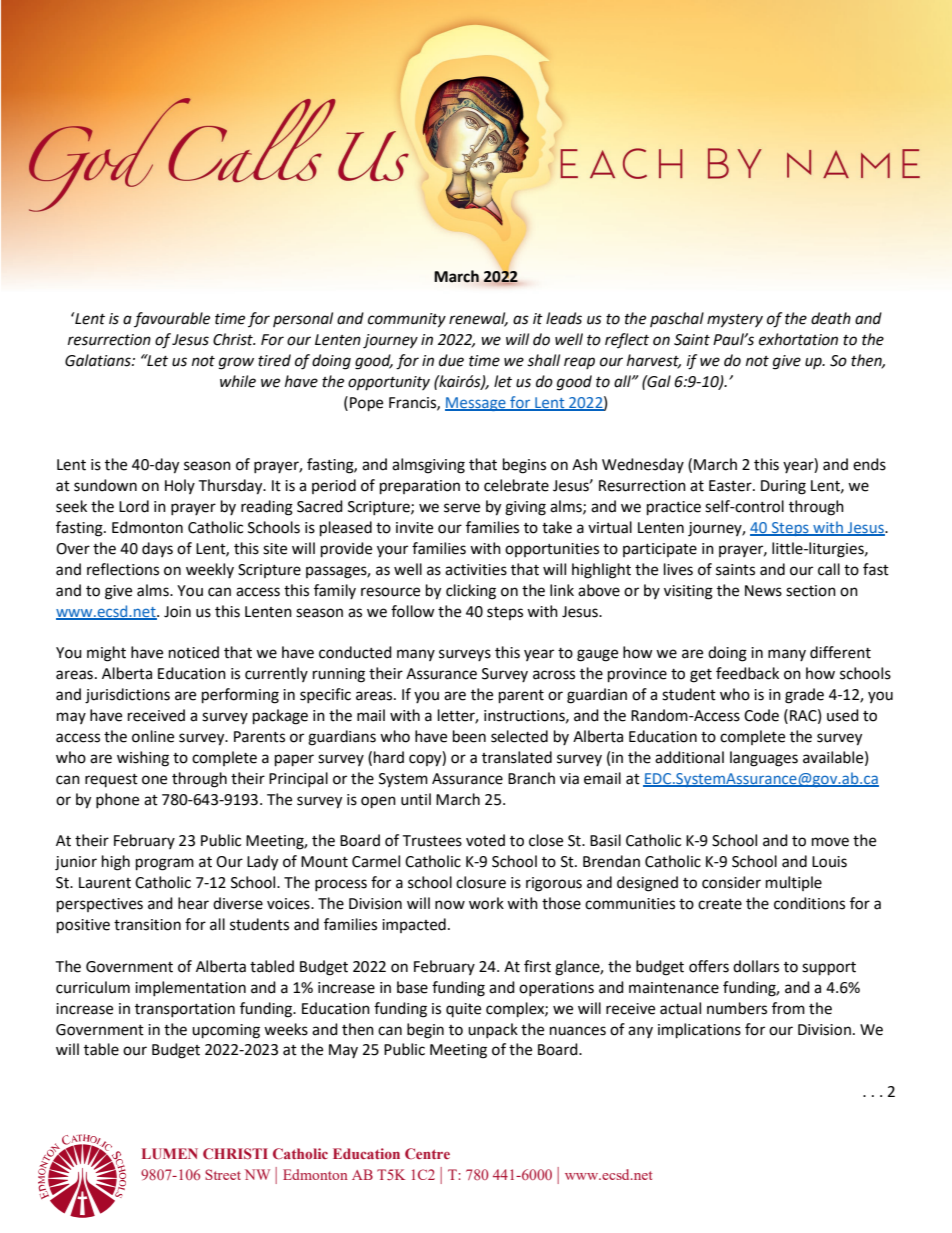  Describe the element at coordinates (794, 883) in the screenshot. I see `multiple` at that location.
